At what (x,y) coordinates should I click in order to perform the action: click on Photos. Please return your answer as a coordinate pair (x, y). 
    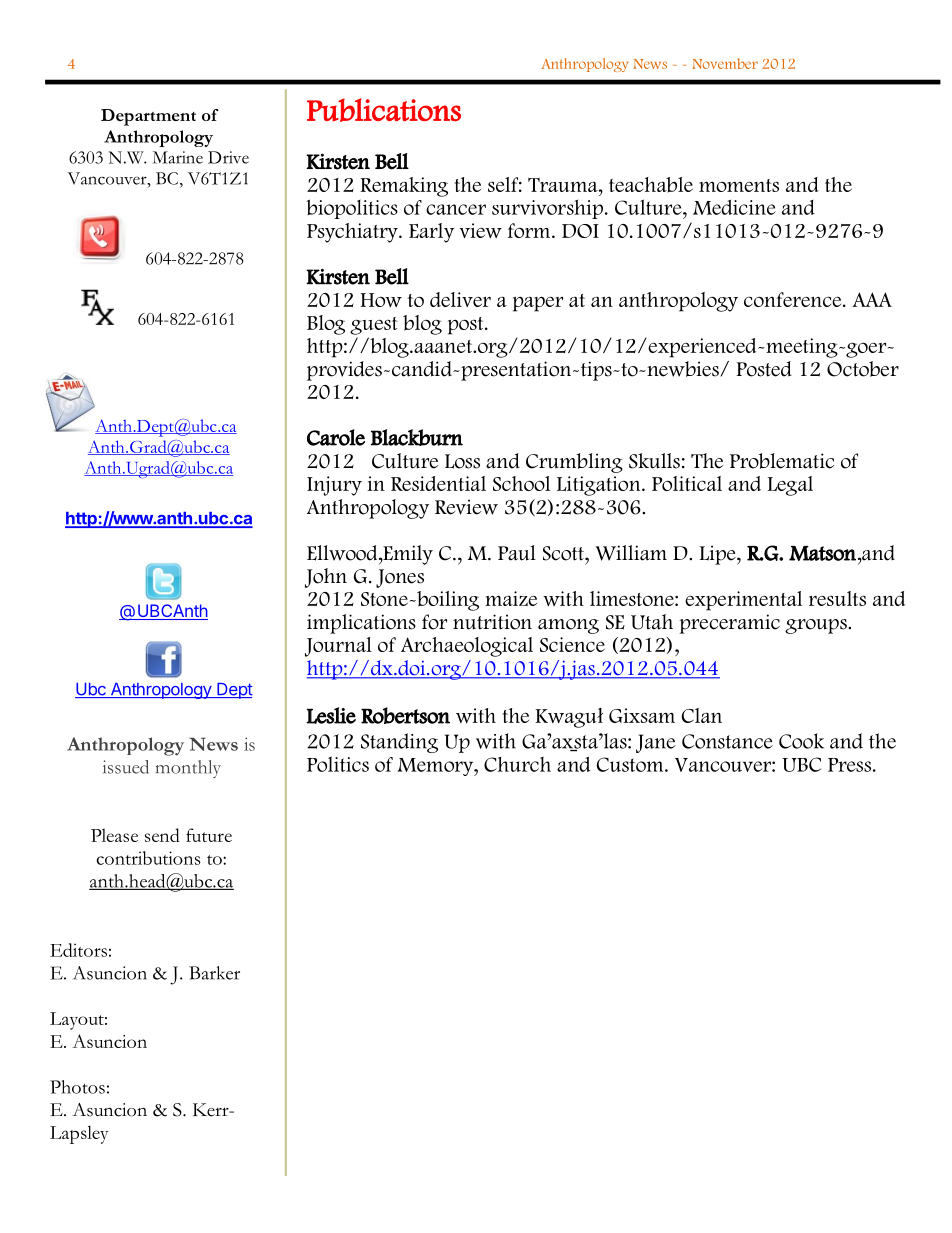
    Looking at the image, I should click on (77, 1087).
